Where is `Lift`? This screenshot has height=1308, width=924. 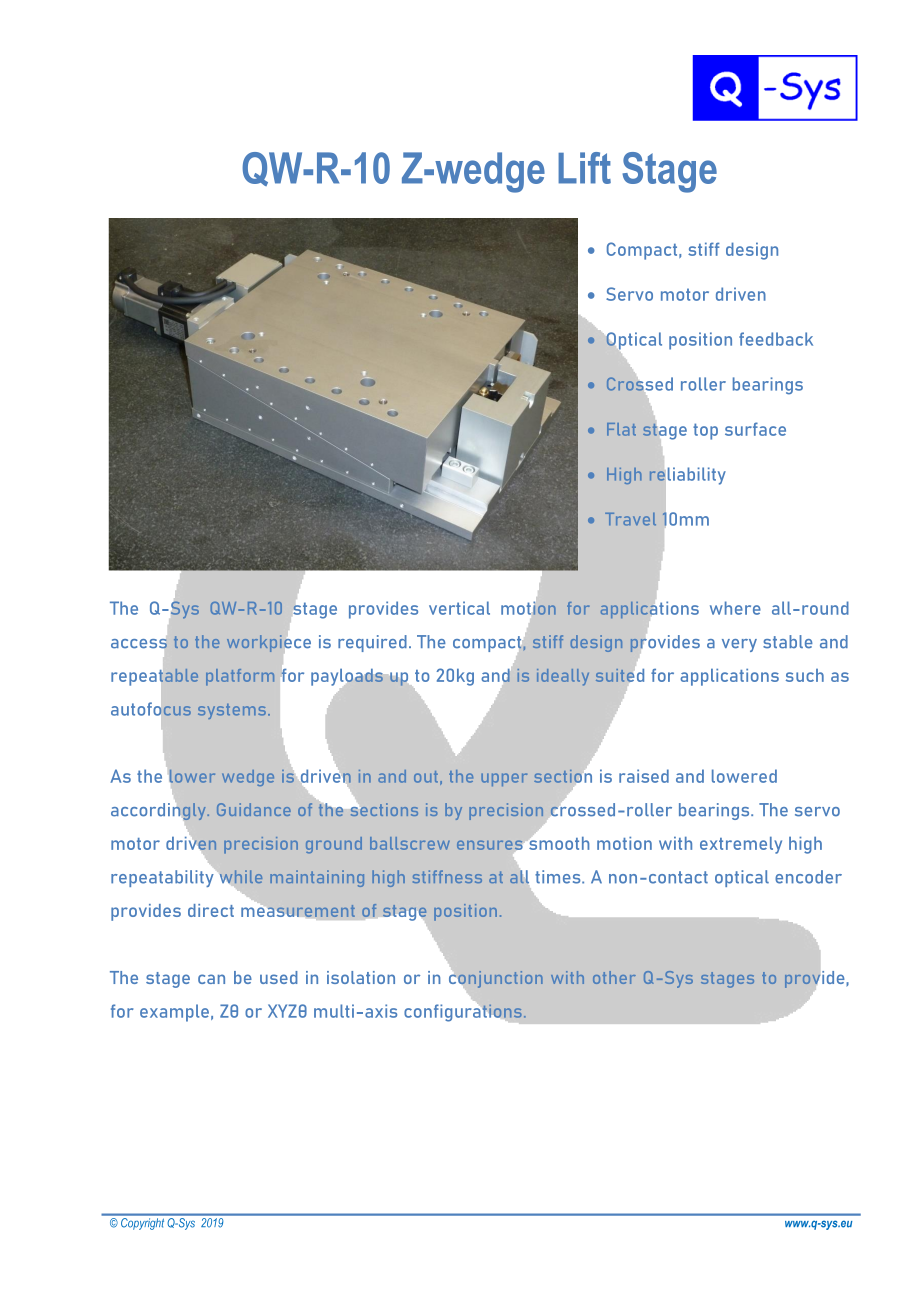 Lift is located at coordinates (584, 168).
